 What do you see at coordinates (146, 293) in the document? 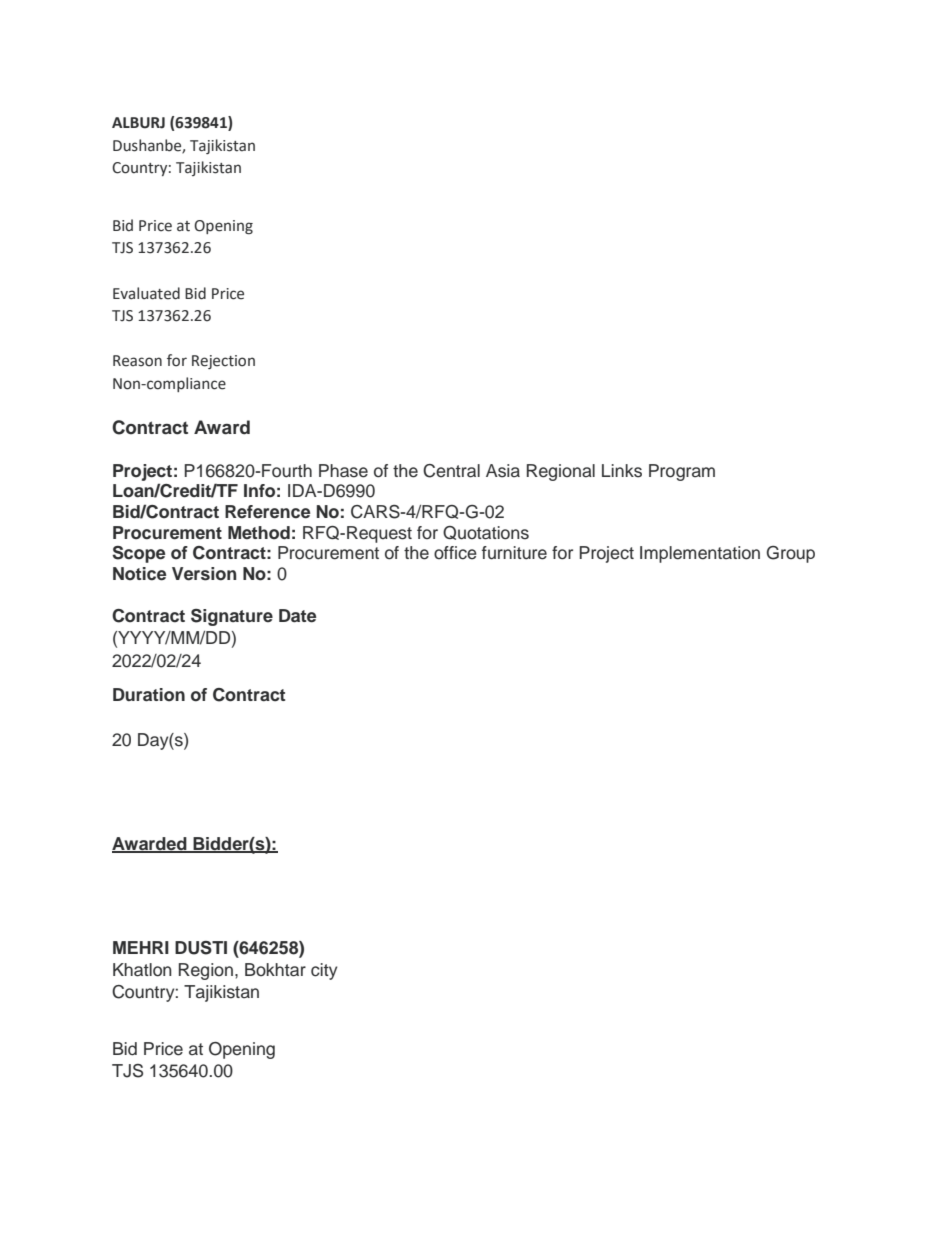
I see `Evaluated` at bounding box center [146, 293].
